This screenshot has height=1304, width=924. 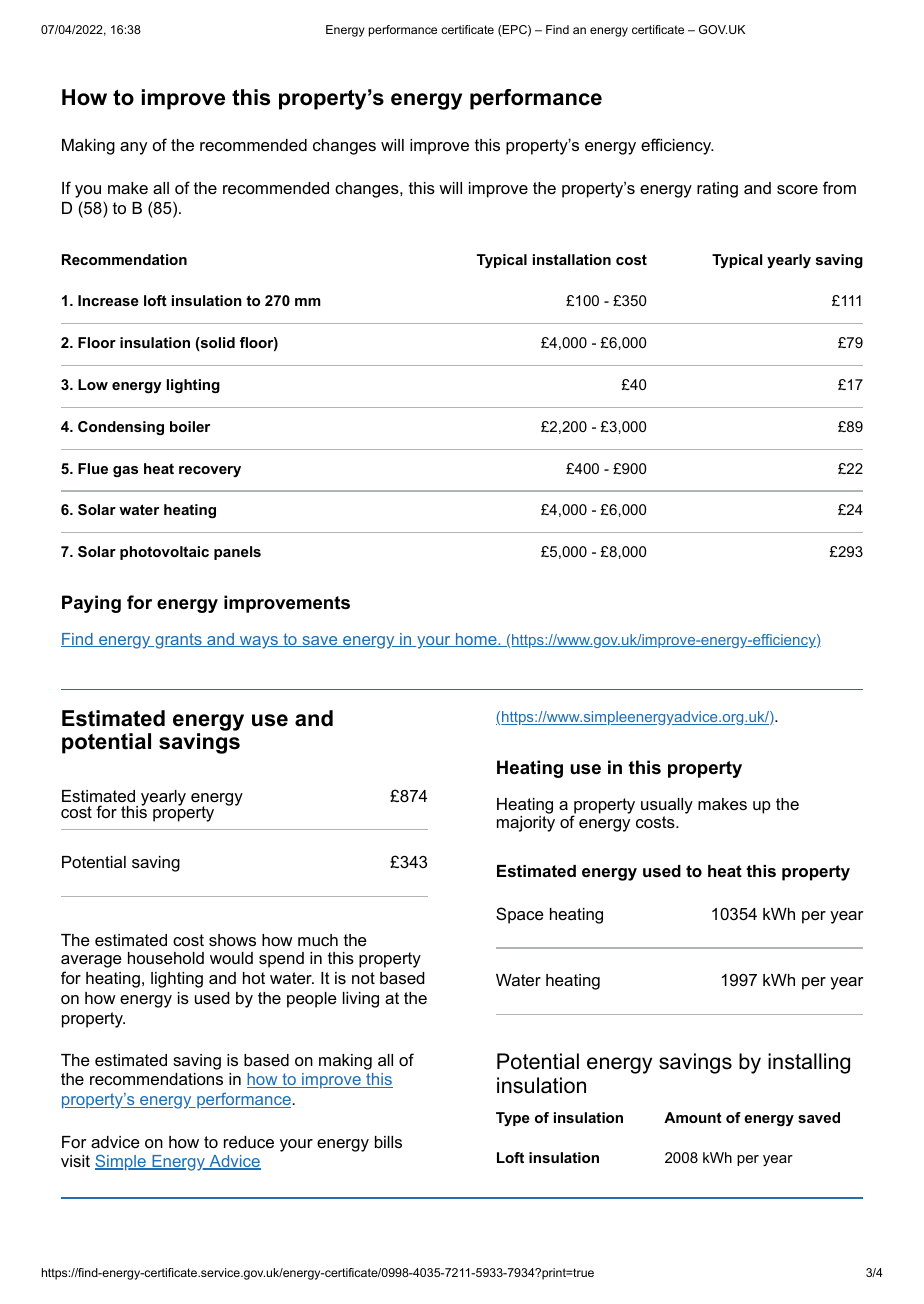 I want to click on grants, so click(x=178, y=641).
